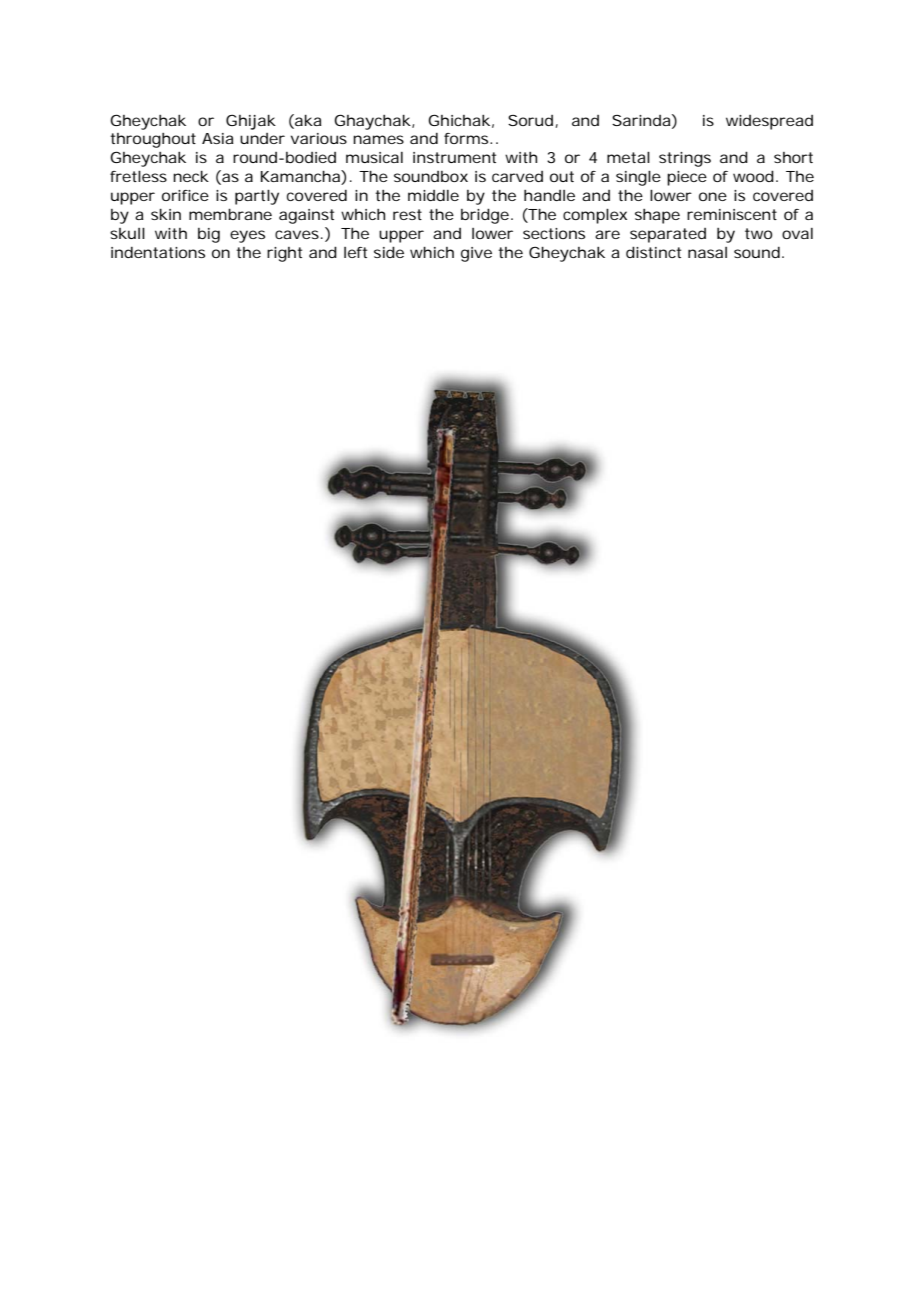 Image resolution: width=924 pixels, height=1308 pixels. Describe the element at coordinates (307, 121) in the page. I see `aka` at that location.
